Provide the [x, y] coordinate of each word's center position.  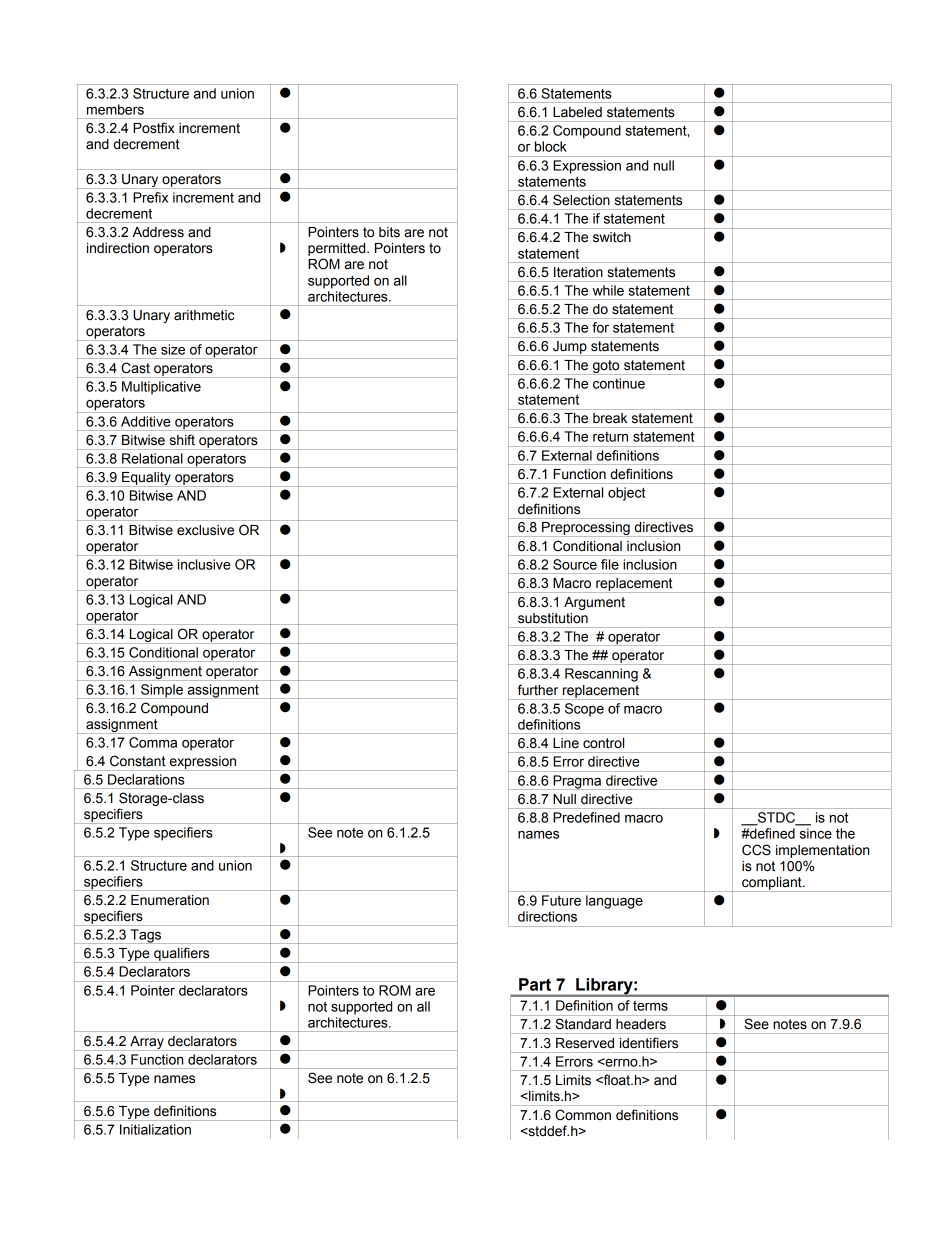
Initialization [155, 1129]
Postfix [154, 128]
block [551, 146]
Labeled [577, 112]
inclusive [204, 564]
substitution [553, 618]
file [610, 564]
